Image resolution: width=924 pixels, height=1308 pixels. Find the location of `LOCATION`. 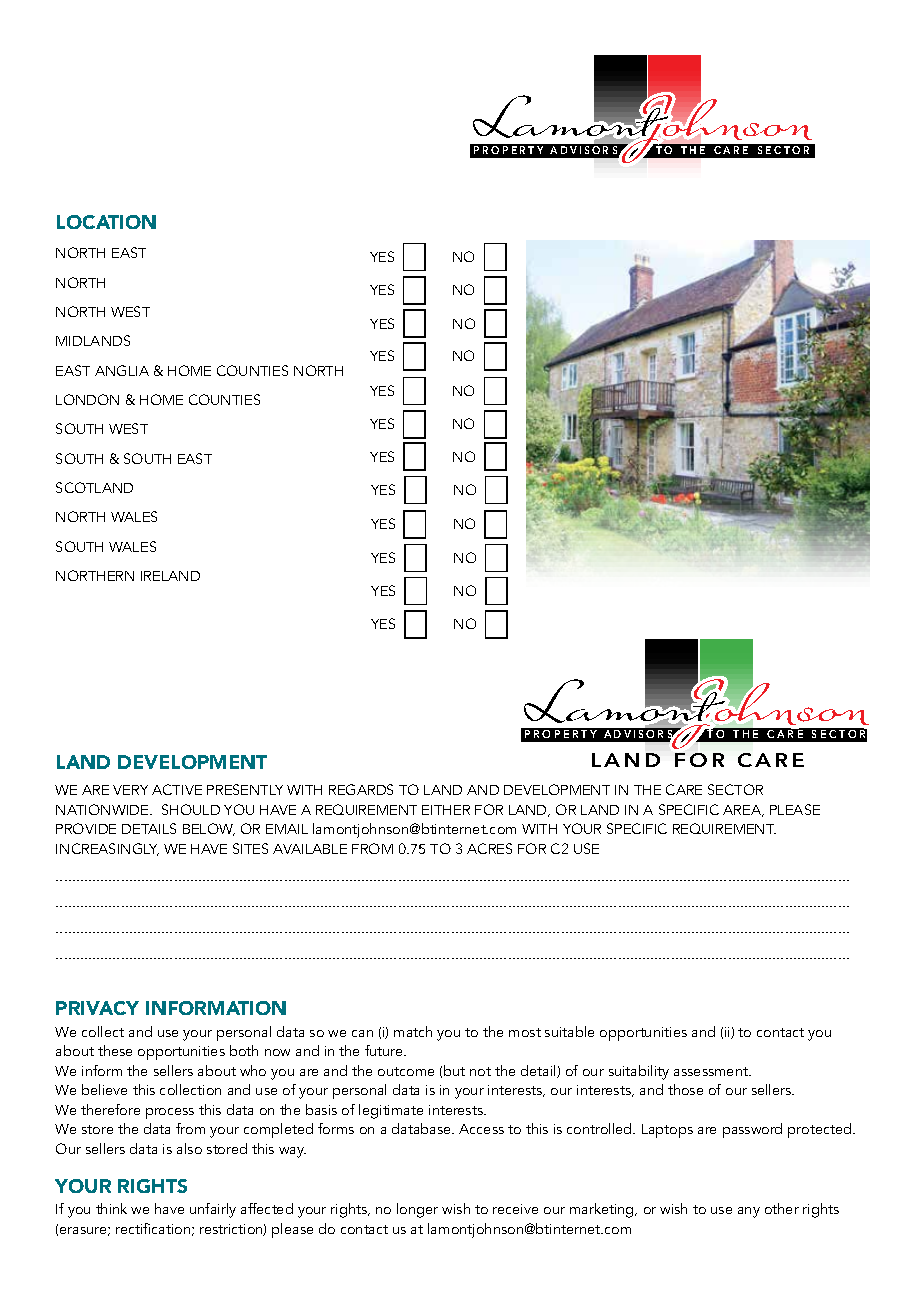

LOCATION is located at coordinates (106, 222).
